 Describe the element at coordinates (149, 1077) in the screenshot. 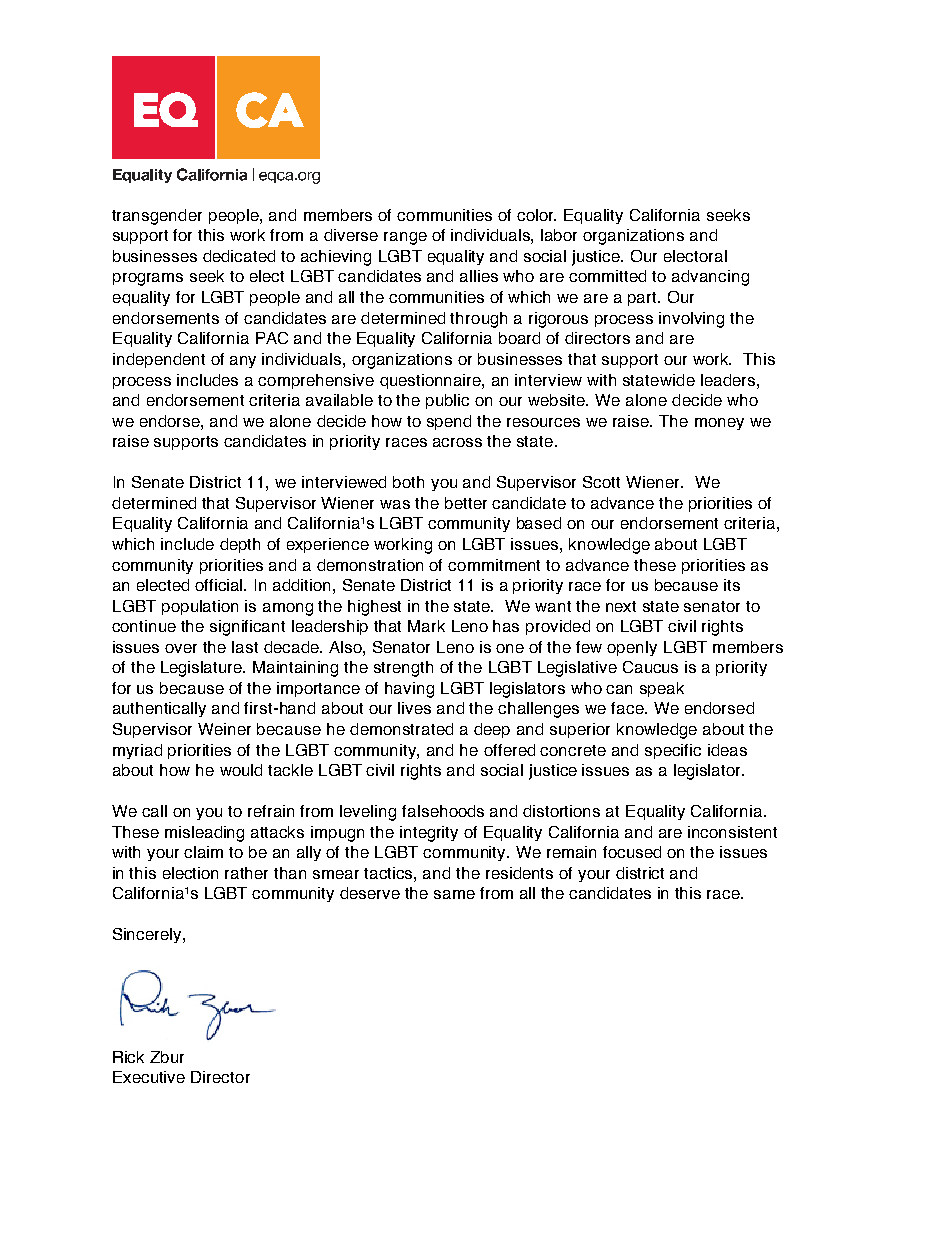

I see `Executive` at that location.
